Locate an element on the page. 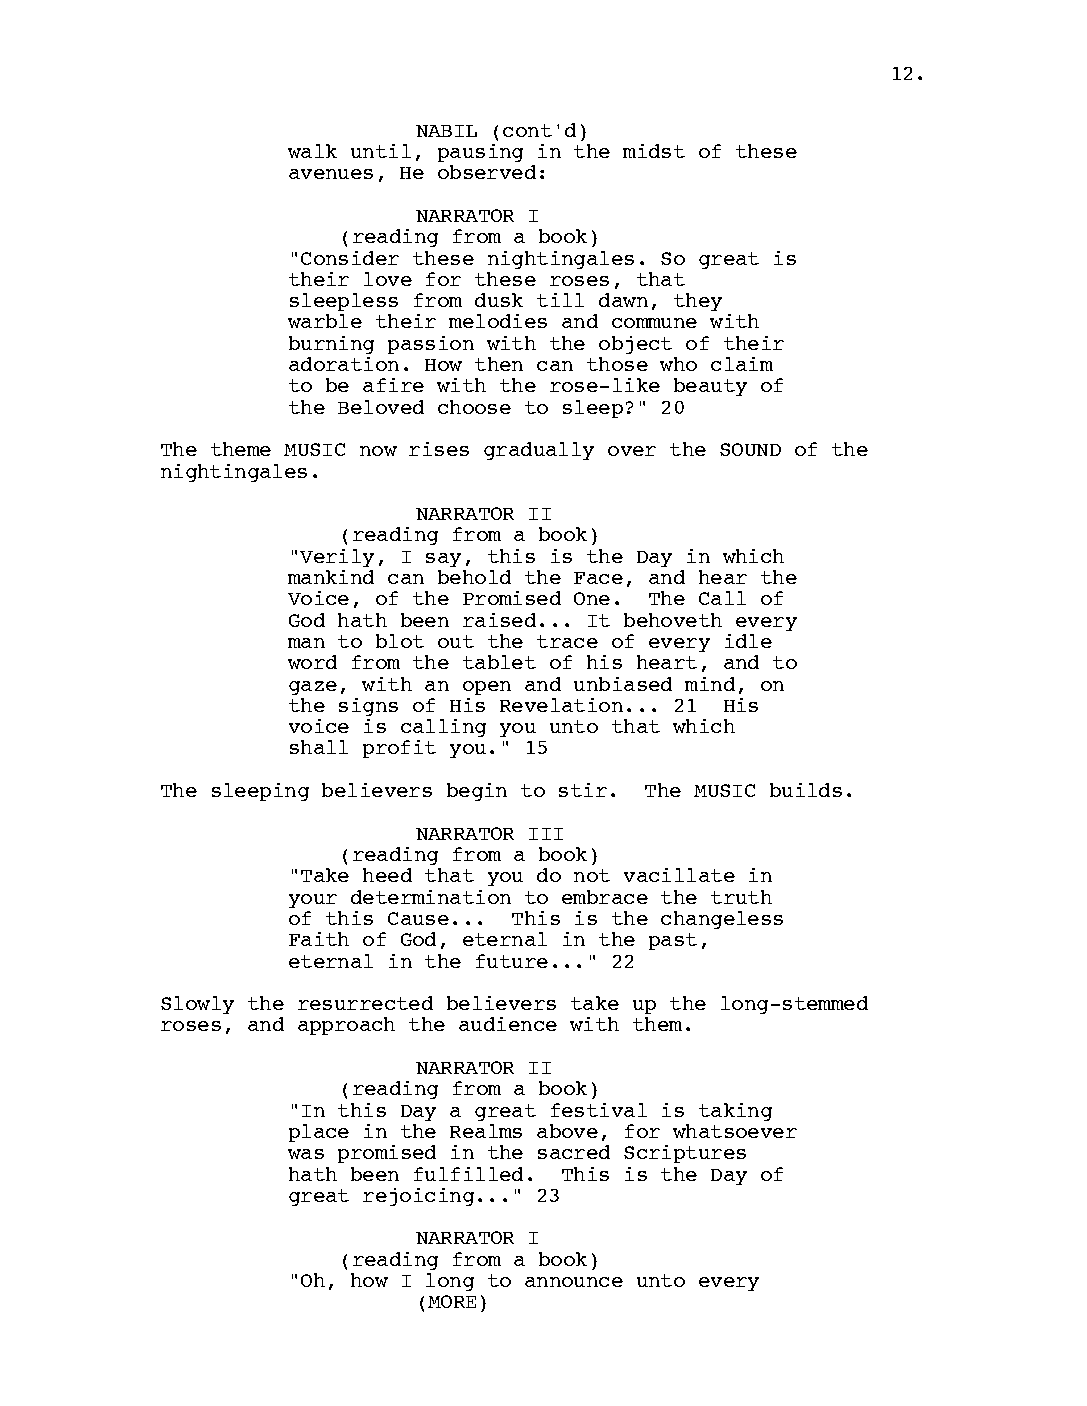 The height and width of the page is (1406, 1087). approach is located at coordinates (346, 1026).
